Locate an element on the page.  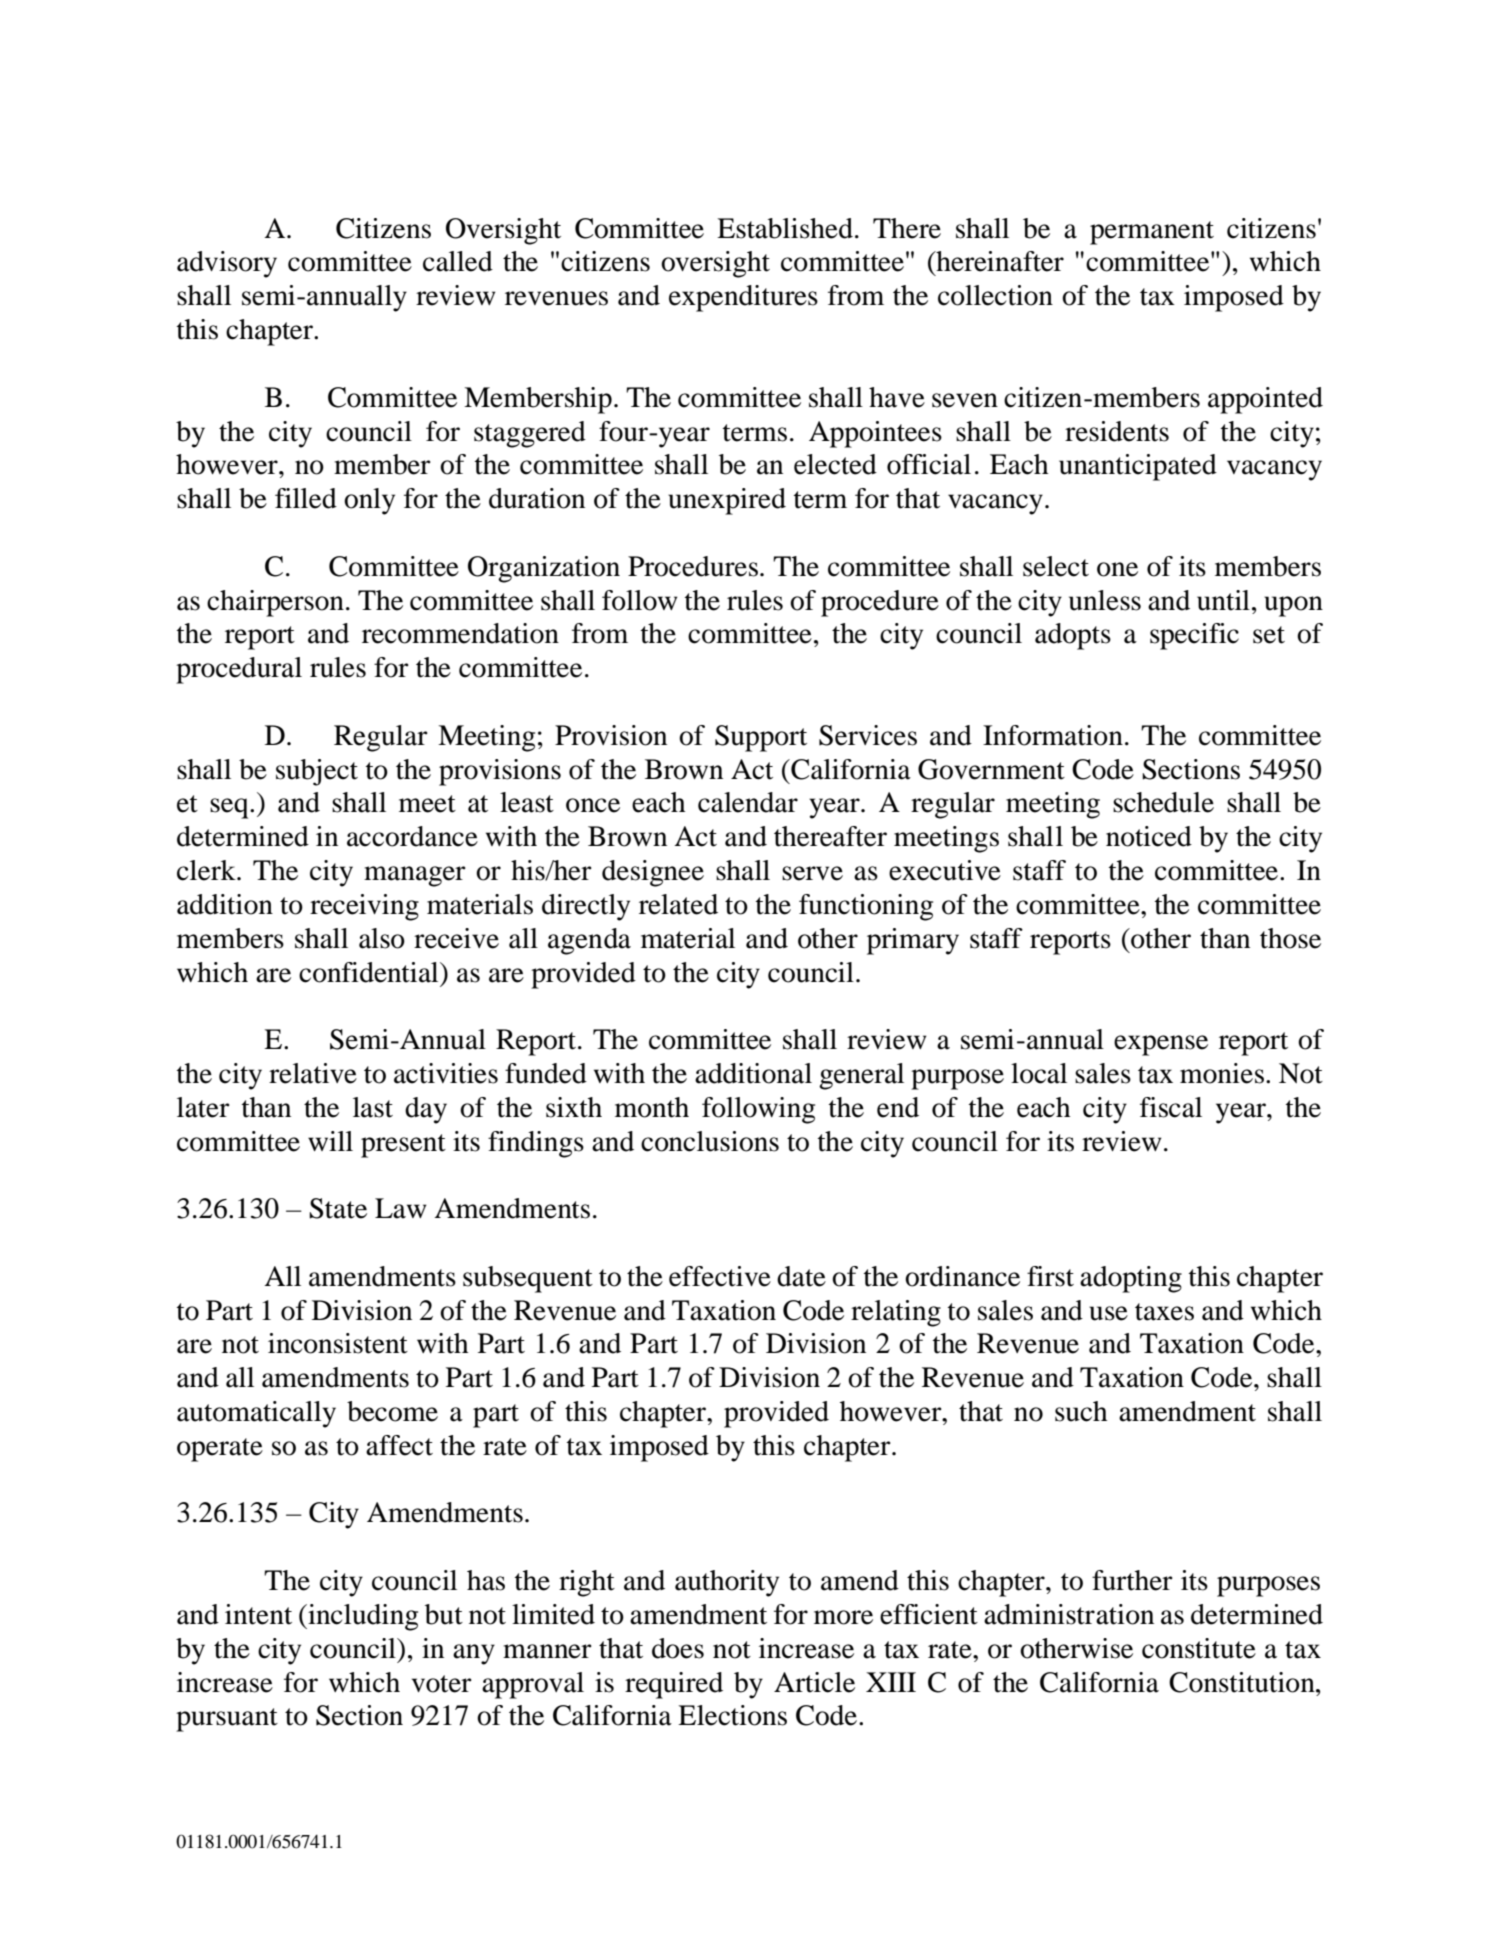
Elections is located at coordinates (732, 1715).
